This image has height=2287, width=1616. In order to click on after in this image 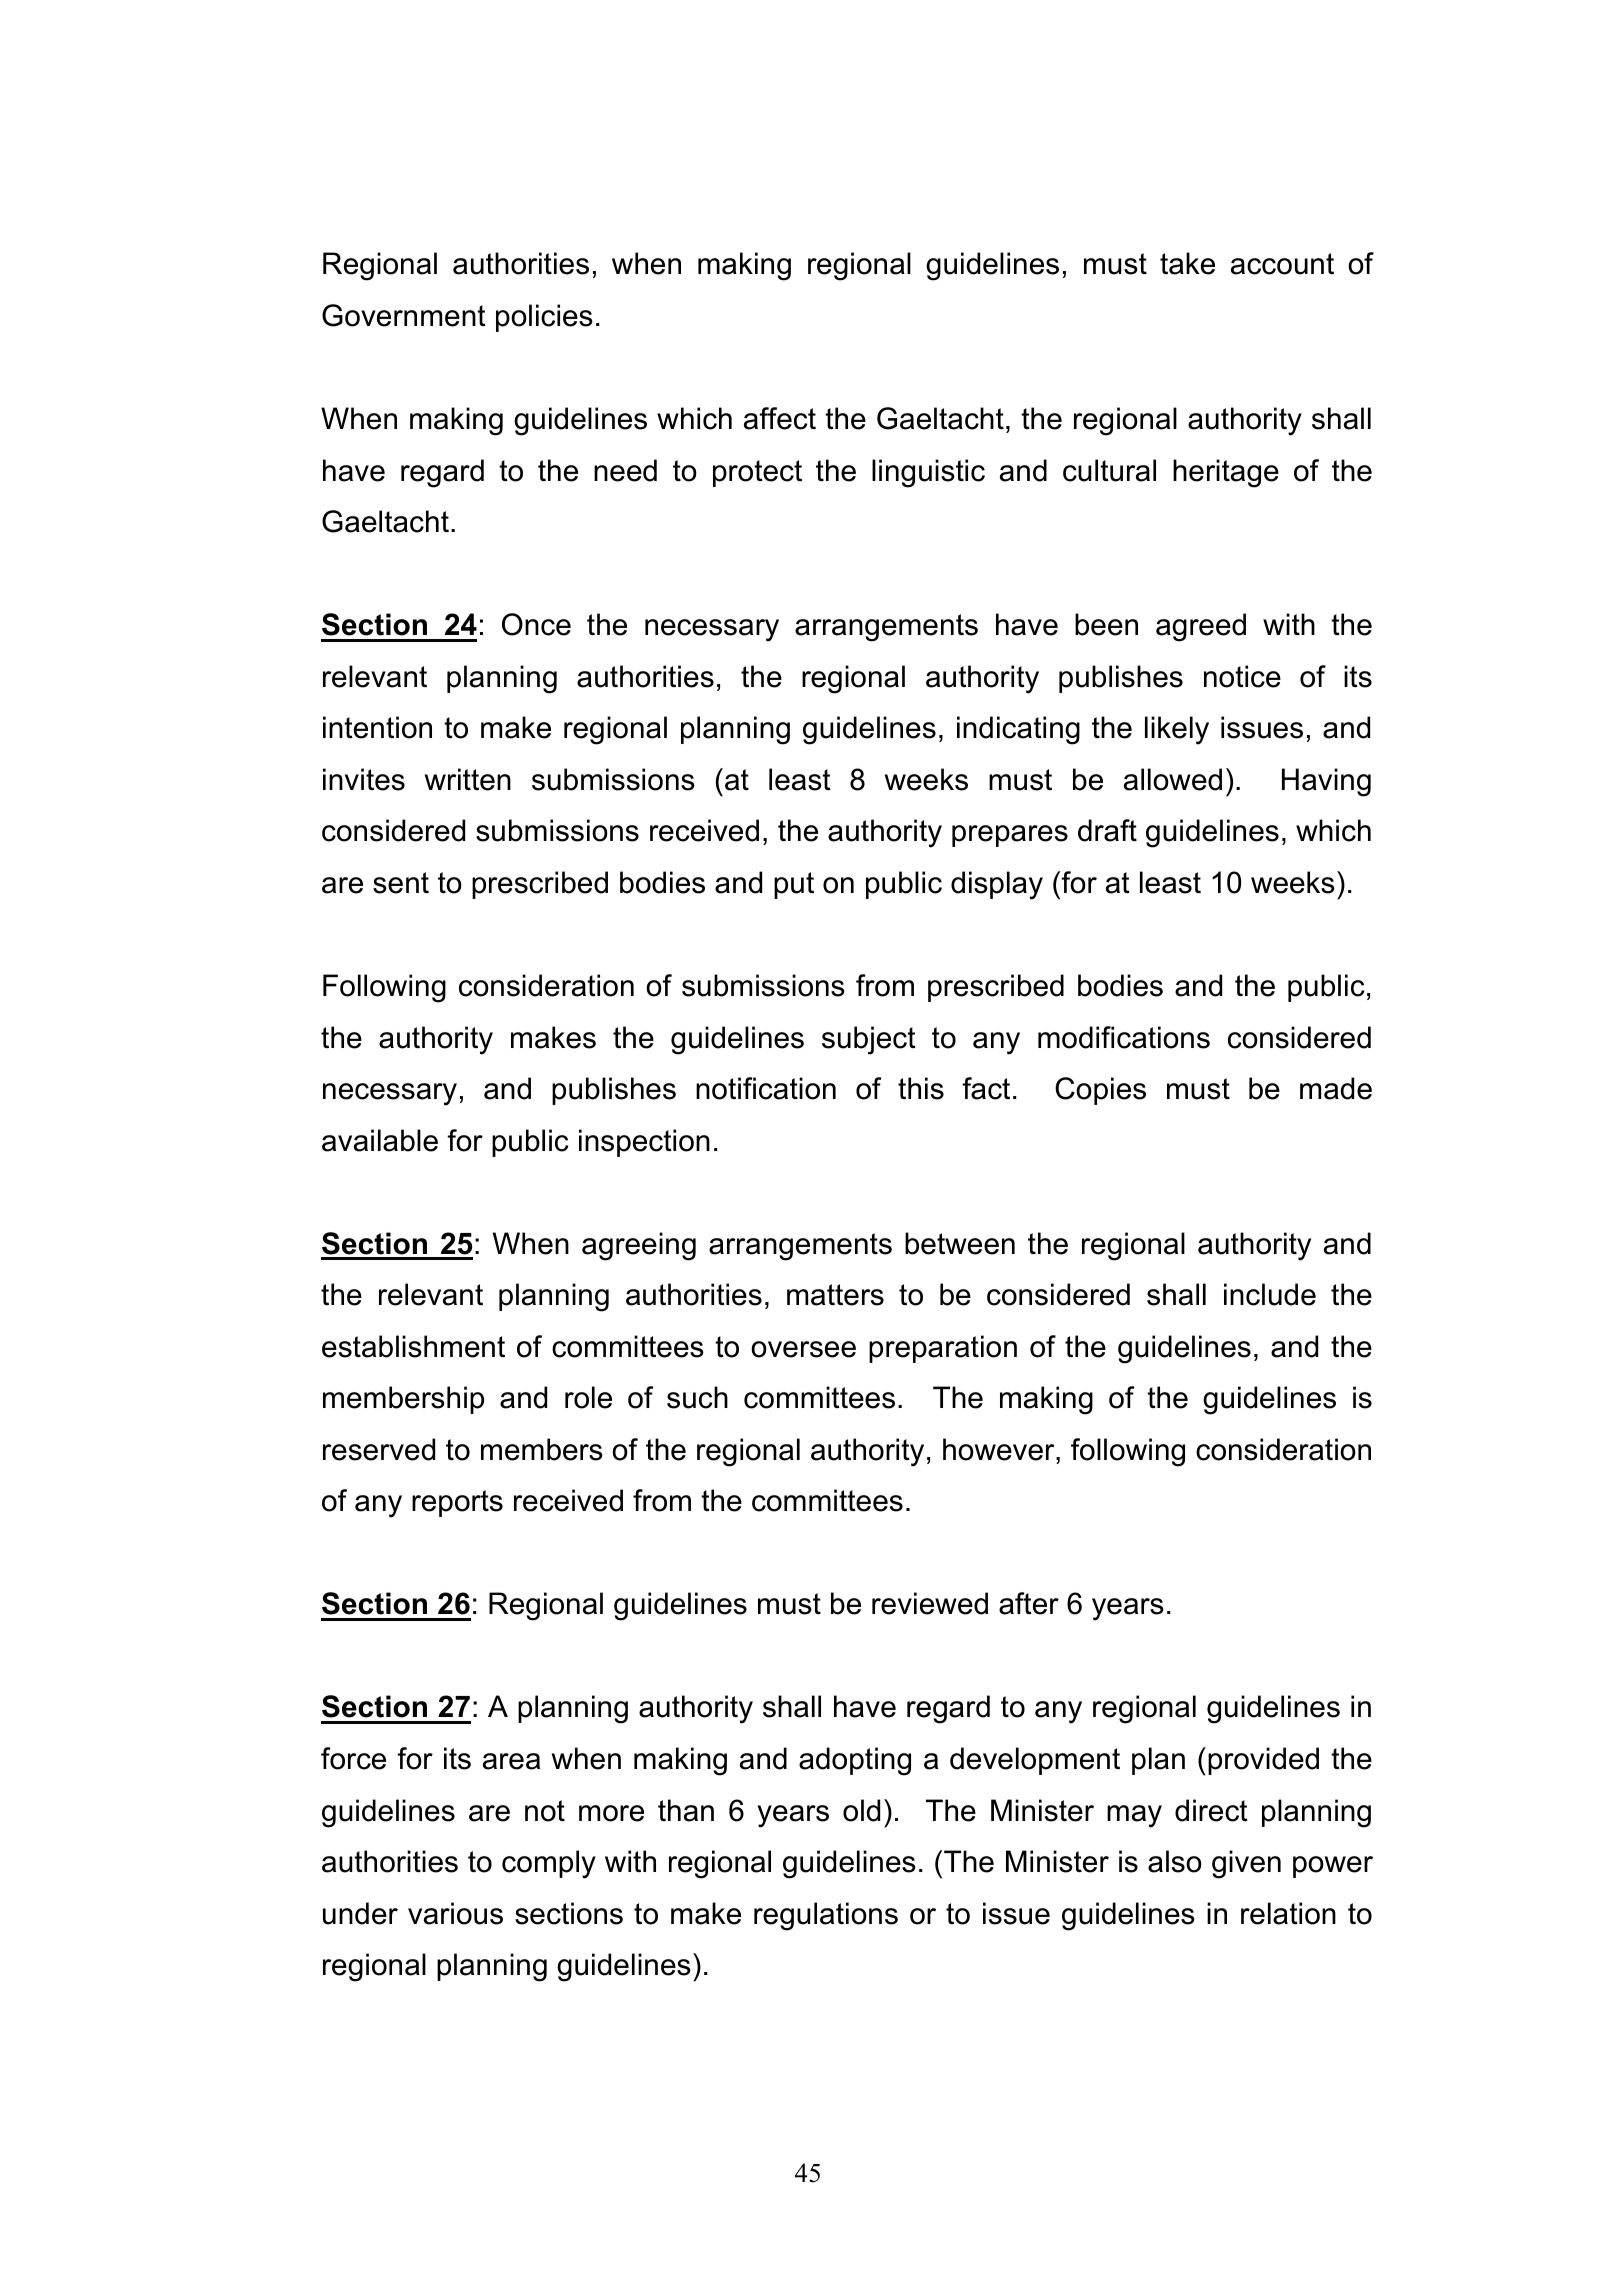, I will do `click(1029, 1603)`.
